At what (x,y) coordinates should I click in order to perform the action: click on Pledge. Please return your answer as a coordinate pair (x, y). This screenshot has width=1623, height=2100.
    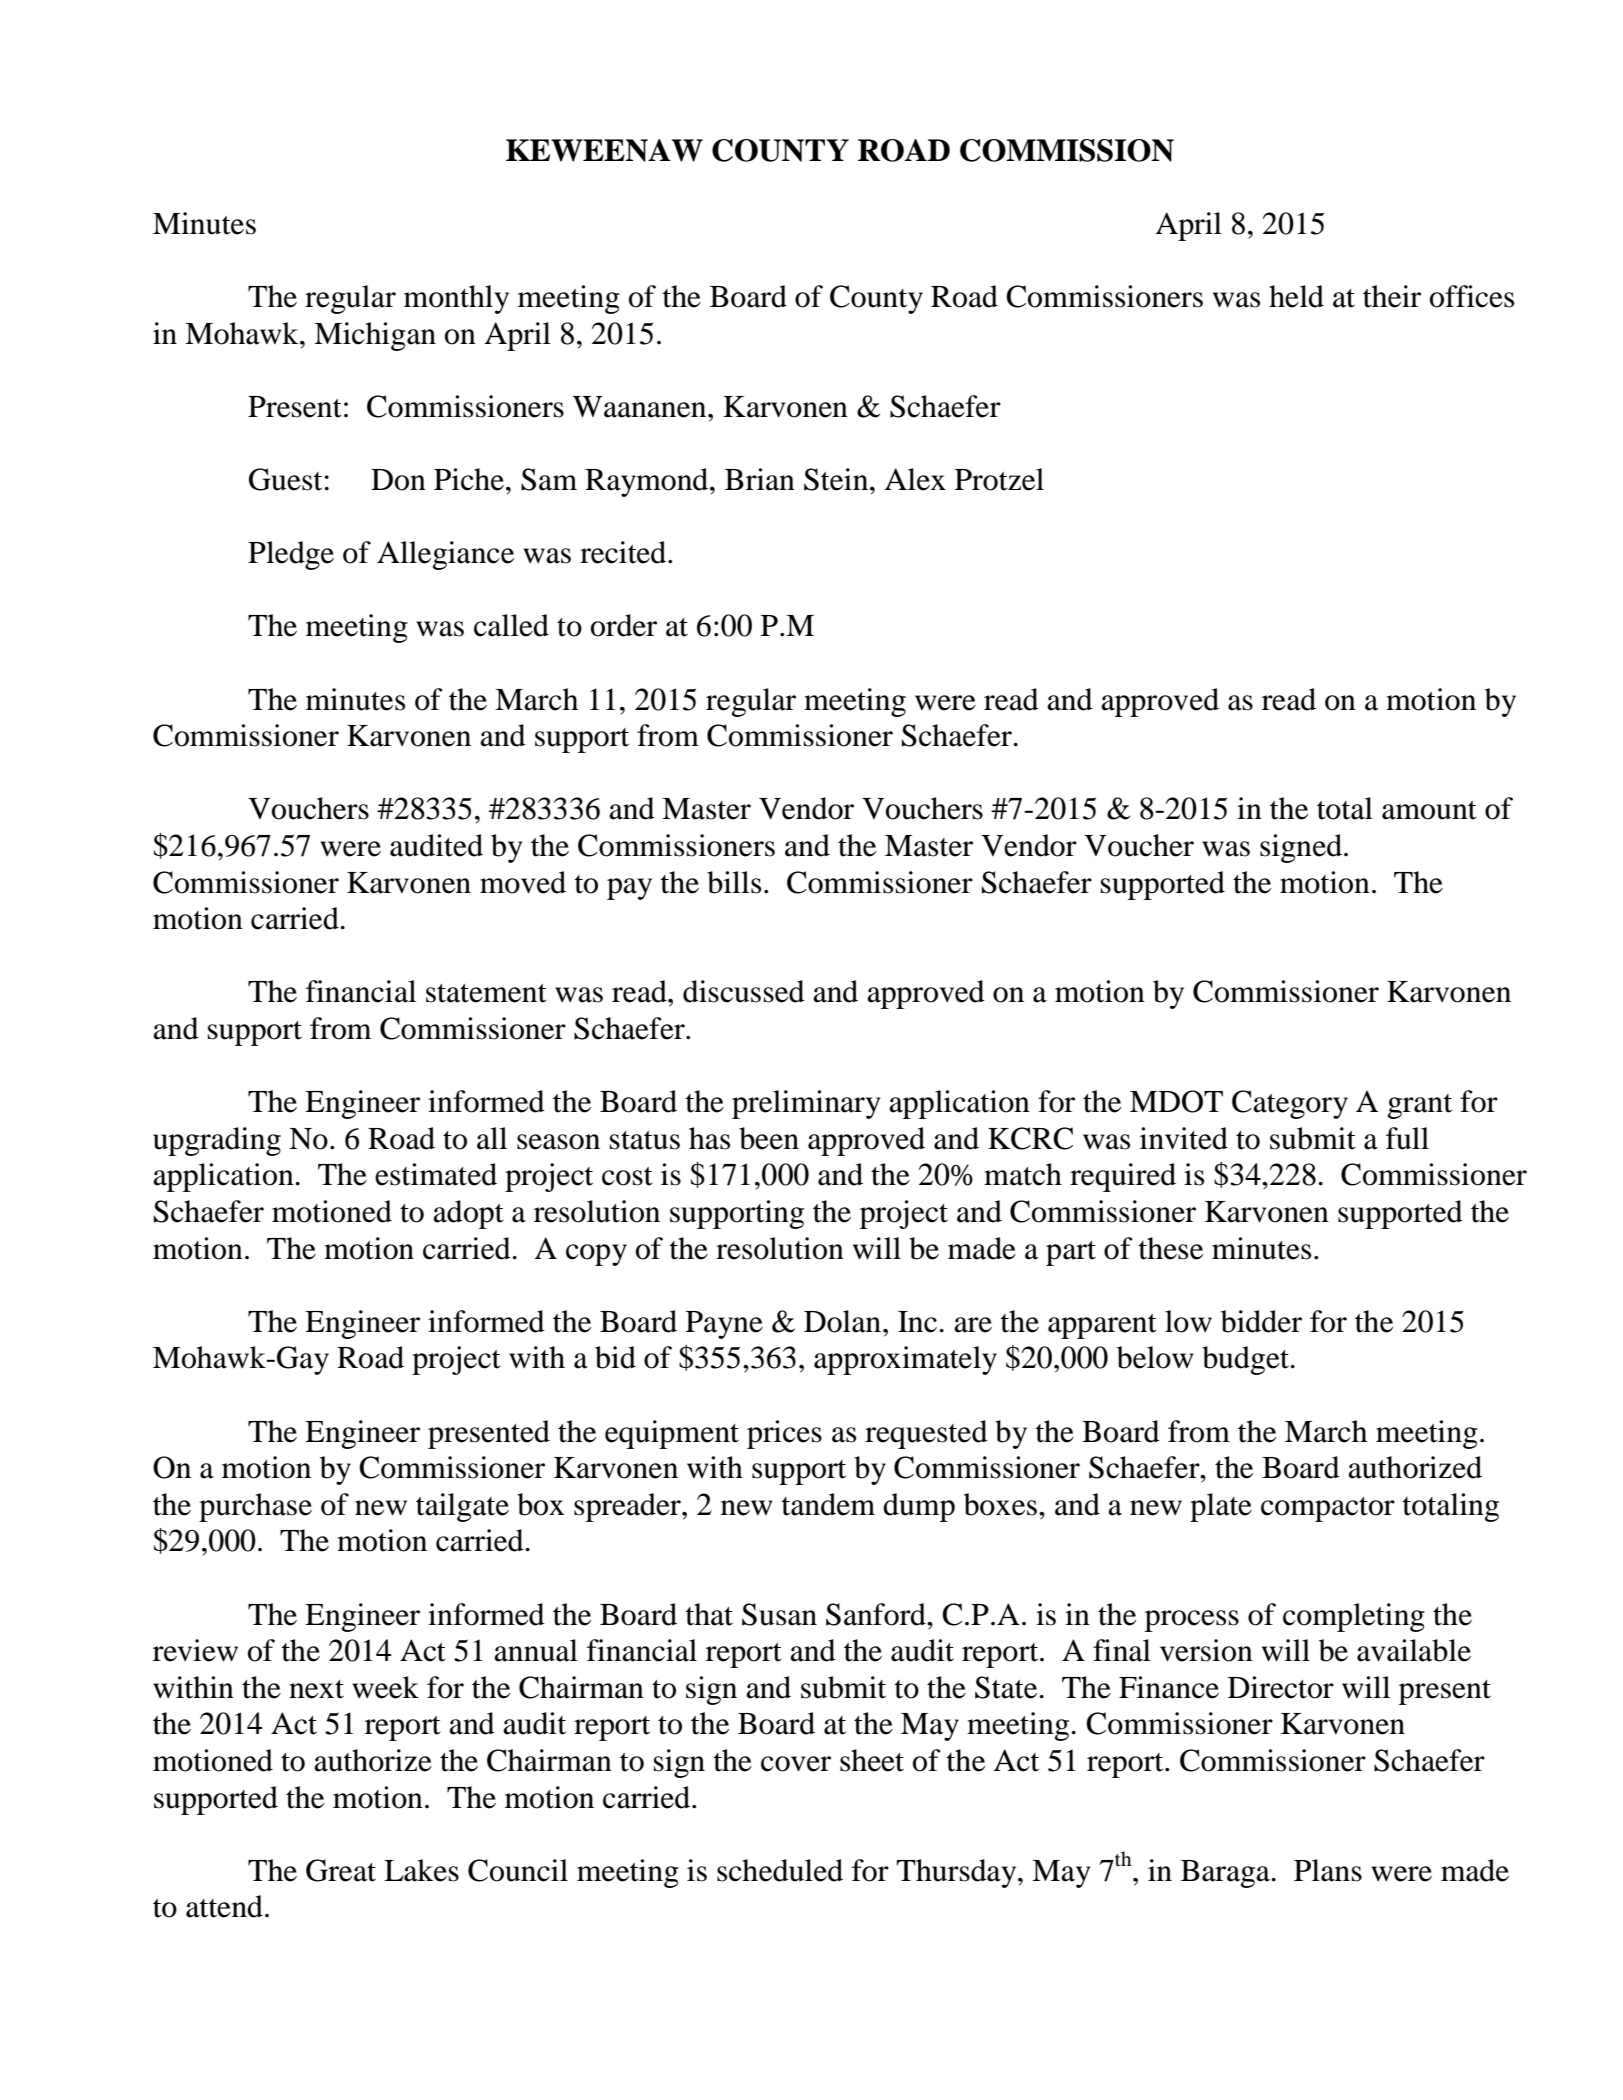
    Looking at the image, I should click on (291, 555).
